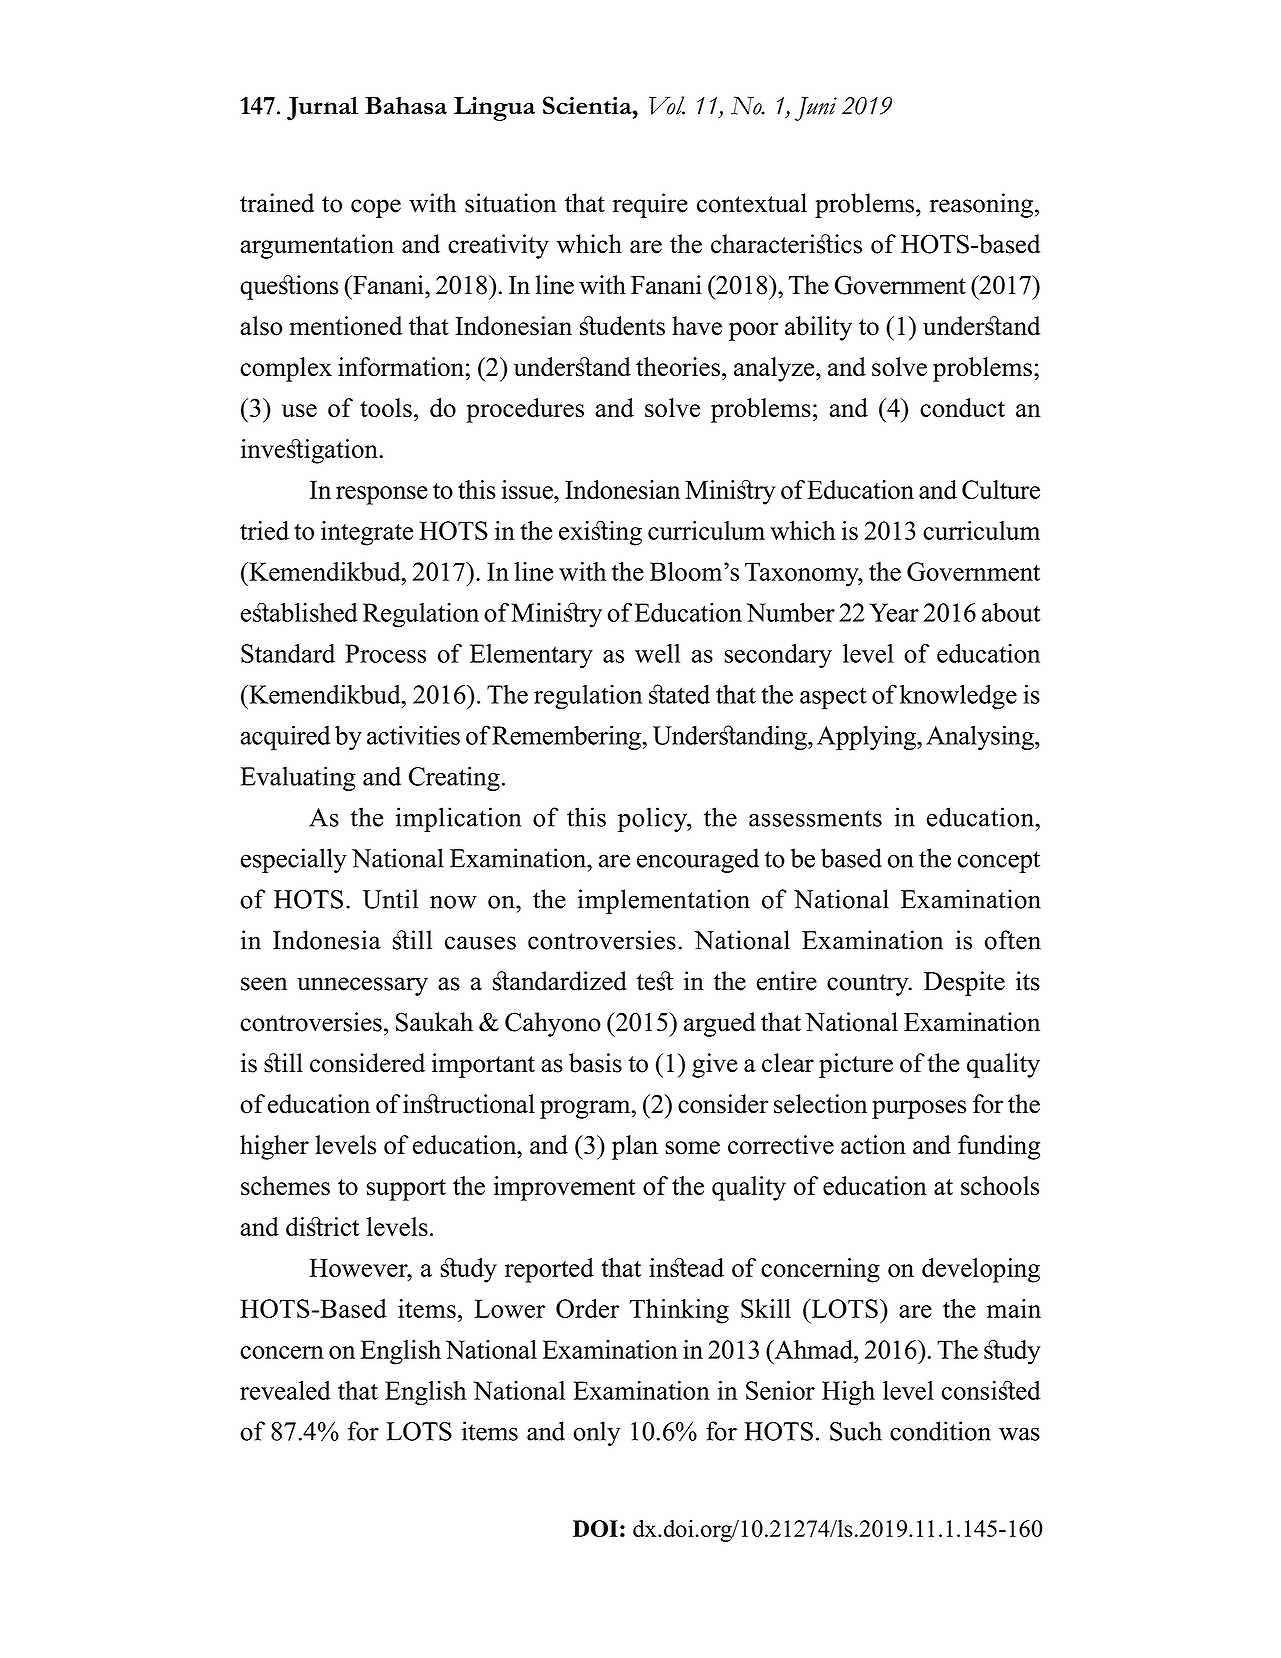 The image size is (1281, 1658). I want to click on revealed, so click(285, 1390).
